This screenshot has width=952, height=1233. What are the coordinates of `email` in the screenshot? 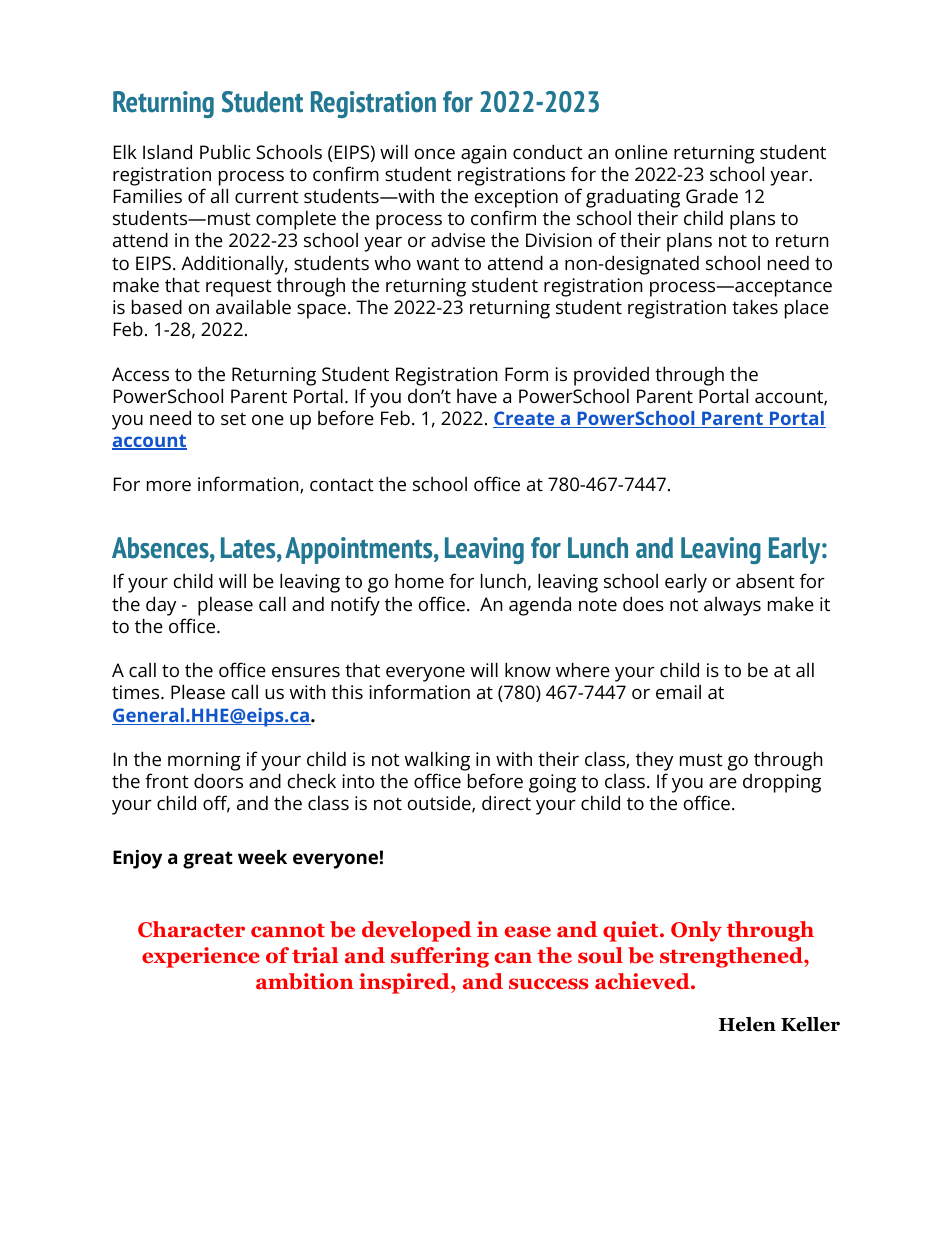 It's located at (678, 692).
